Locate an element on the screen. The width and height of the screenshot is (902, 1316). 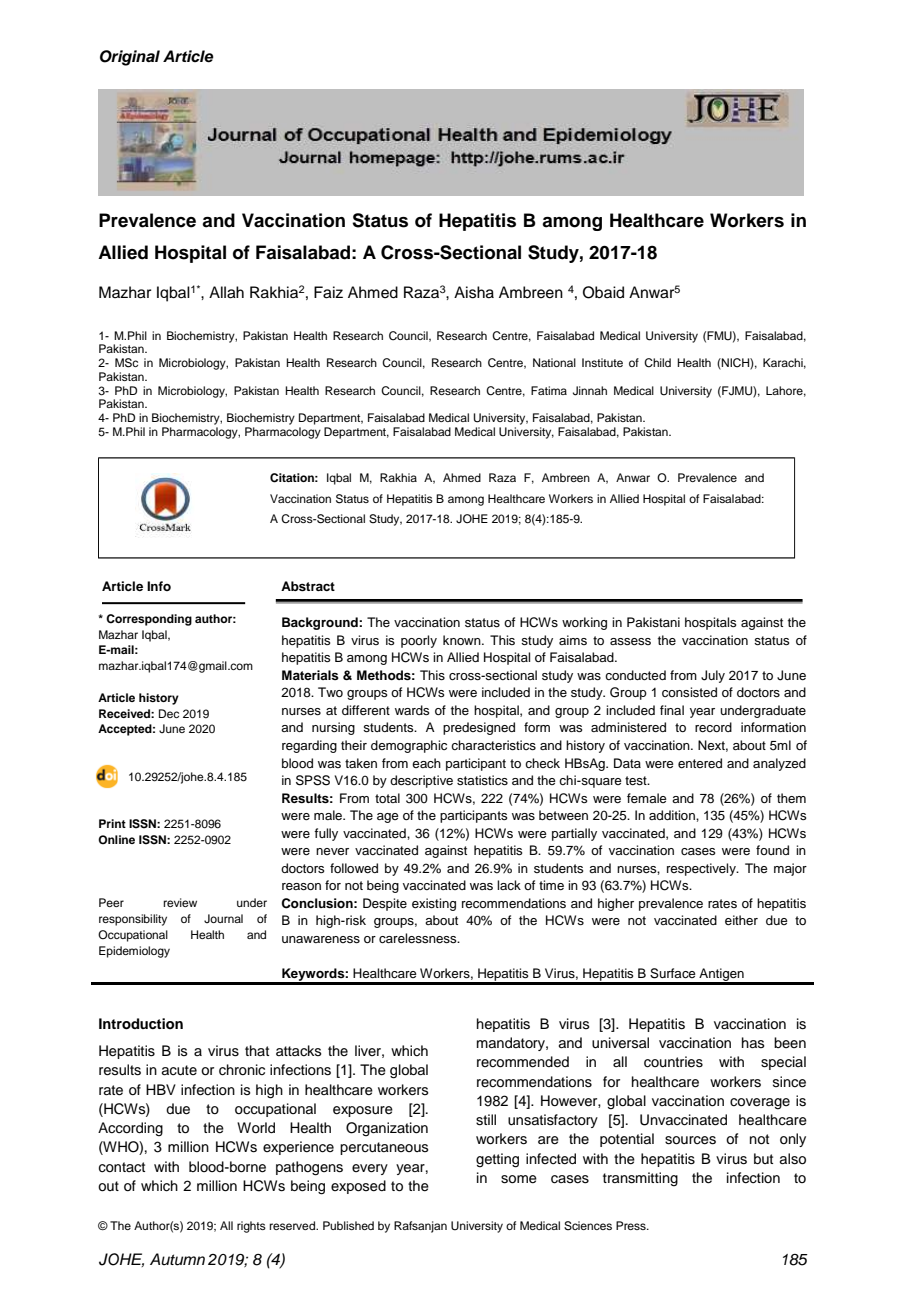
Allah is located at coordinates (226, 292).
